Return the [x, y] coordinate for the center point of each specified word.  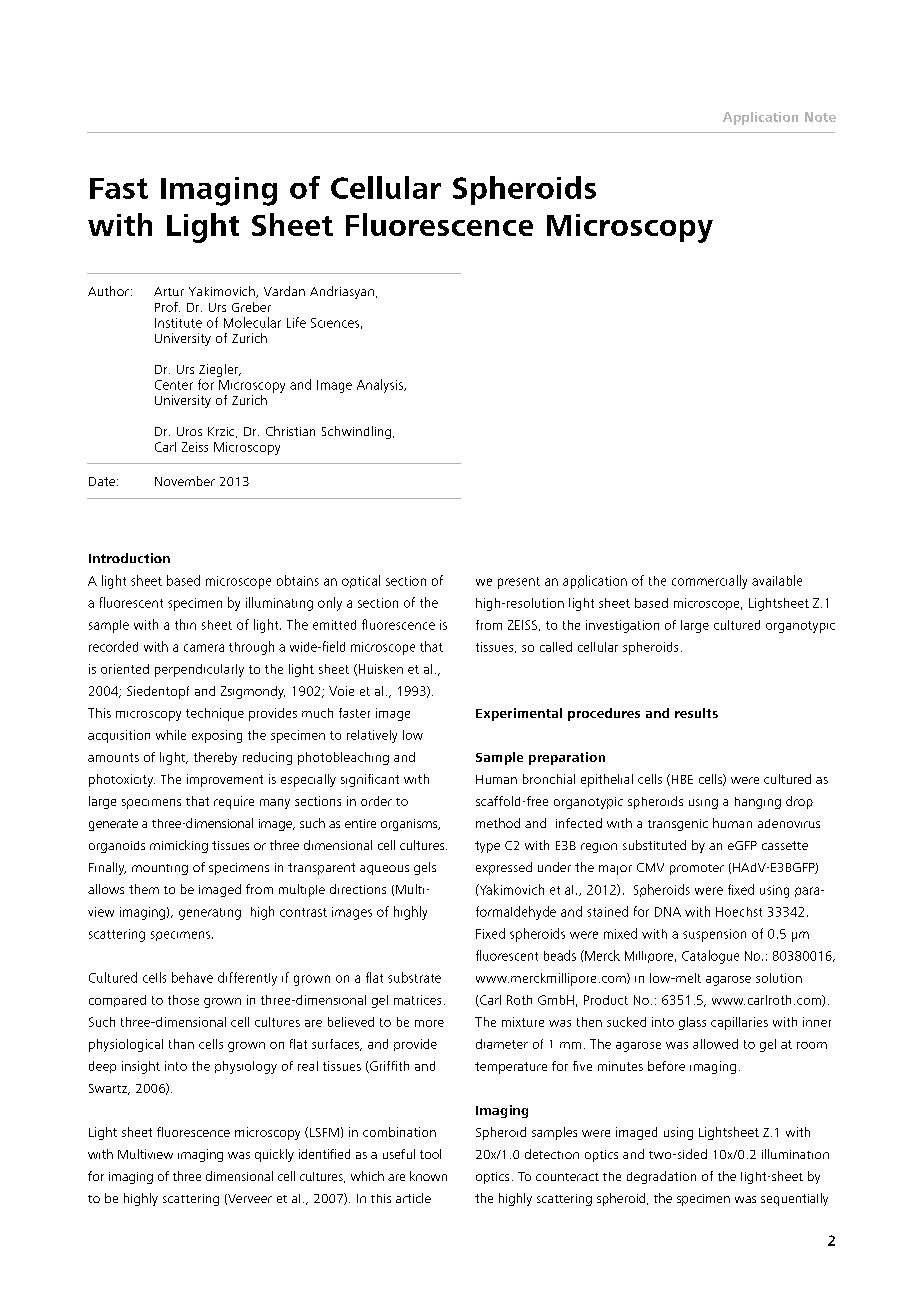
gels [425, 868]
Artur [169, 291]
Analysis [381, 386]
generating [210, 914]
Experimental [519, 714]
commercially [709, 582]
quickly [274, 1155]
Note [820, 117]
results [696, 713]
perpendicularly [199, 670]
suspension [714, 935]
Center [174, 385]
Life [296, 322]
